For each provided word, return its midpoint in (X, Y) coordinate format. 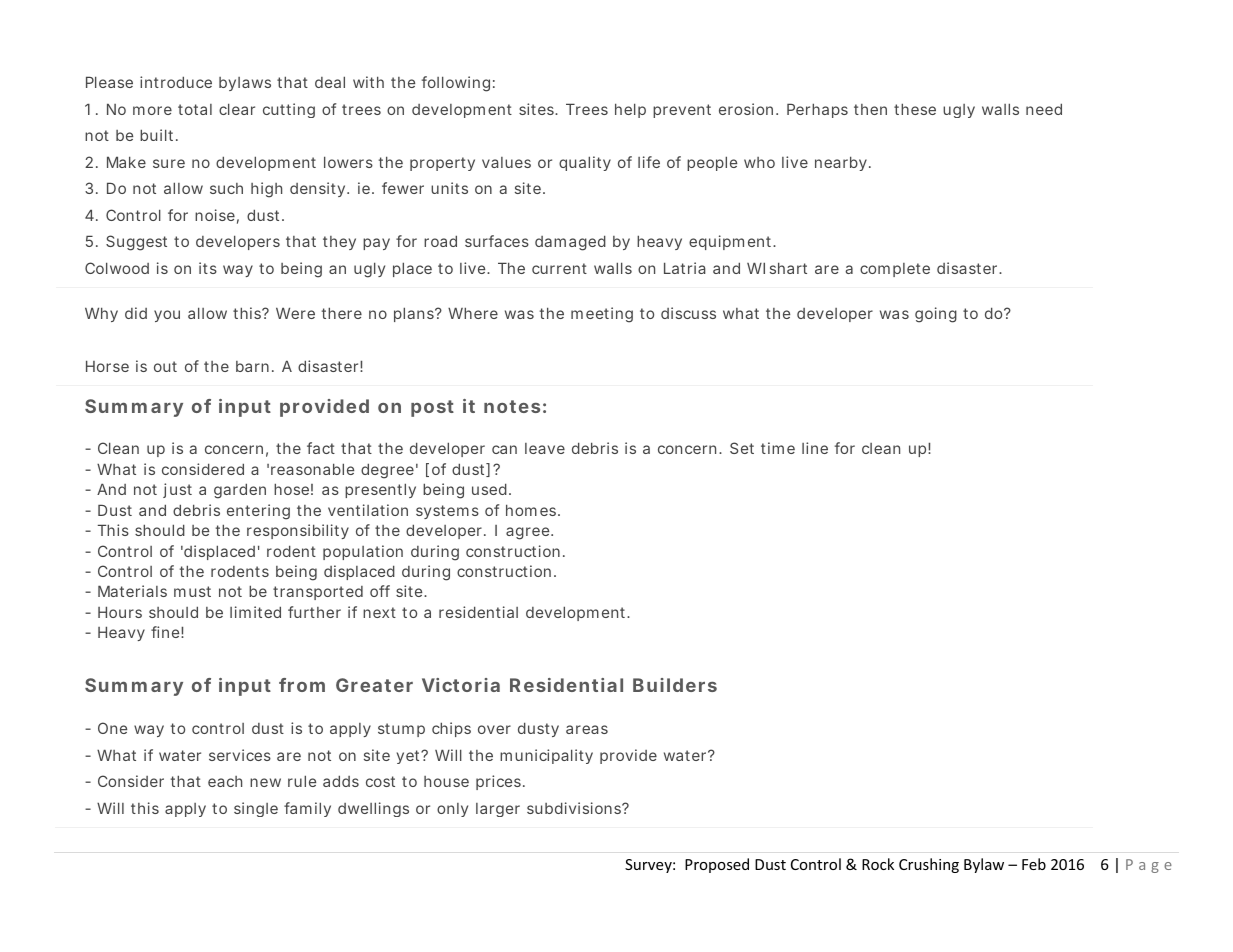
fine (167, 632)
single (256, 809)
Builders (675, 685)
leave (545, 448)
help (630, 110)
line (815, 448)
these (915, 109)
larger (498, 810)
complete (895, 270)
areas (587, 729)
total (195, 109)
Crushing (929, 865)
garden (240, 491)
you (167, 316)
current (559, 268)
